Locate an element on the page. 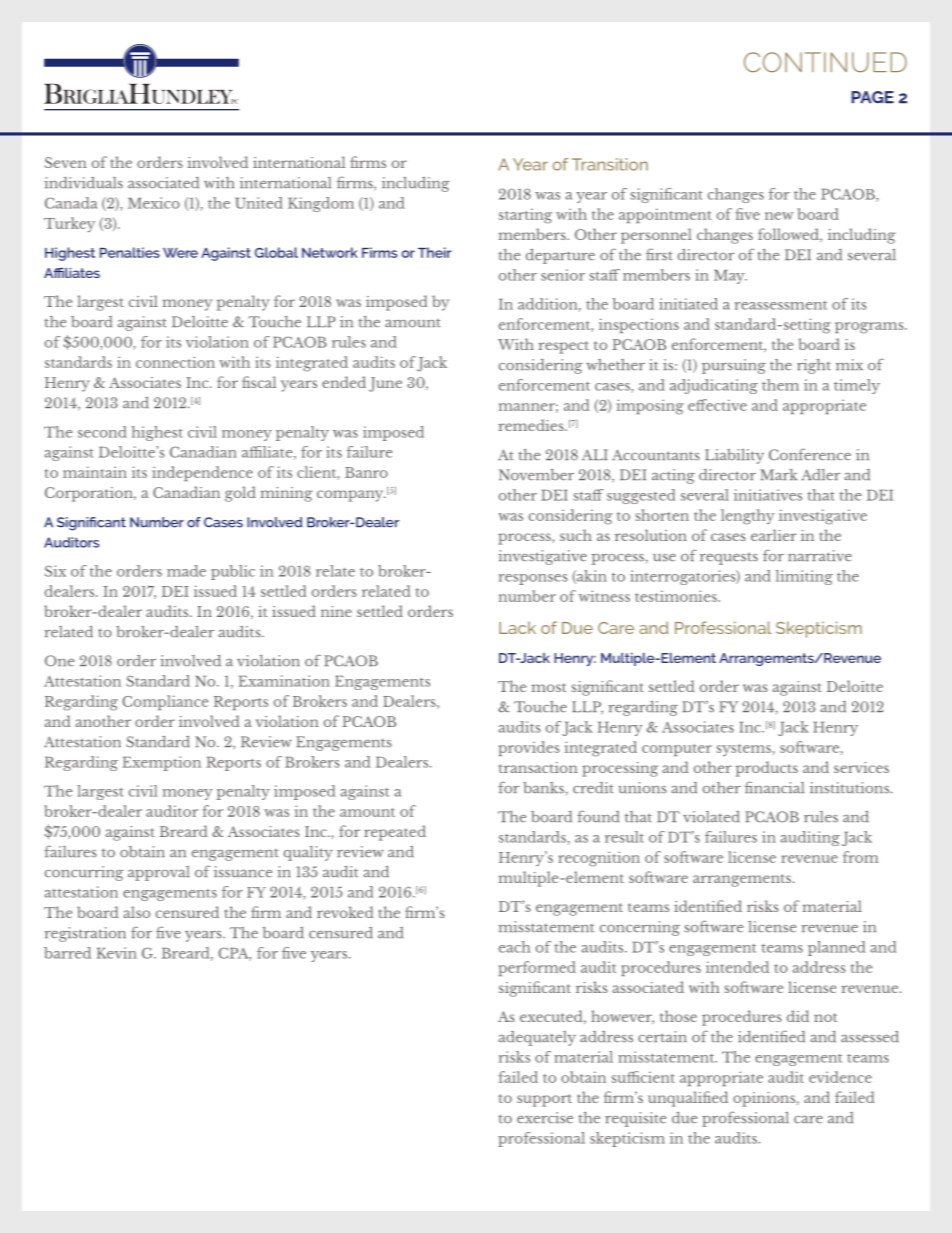 The image size is (952, 1233). made is located at coordinates (186, 571).
